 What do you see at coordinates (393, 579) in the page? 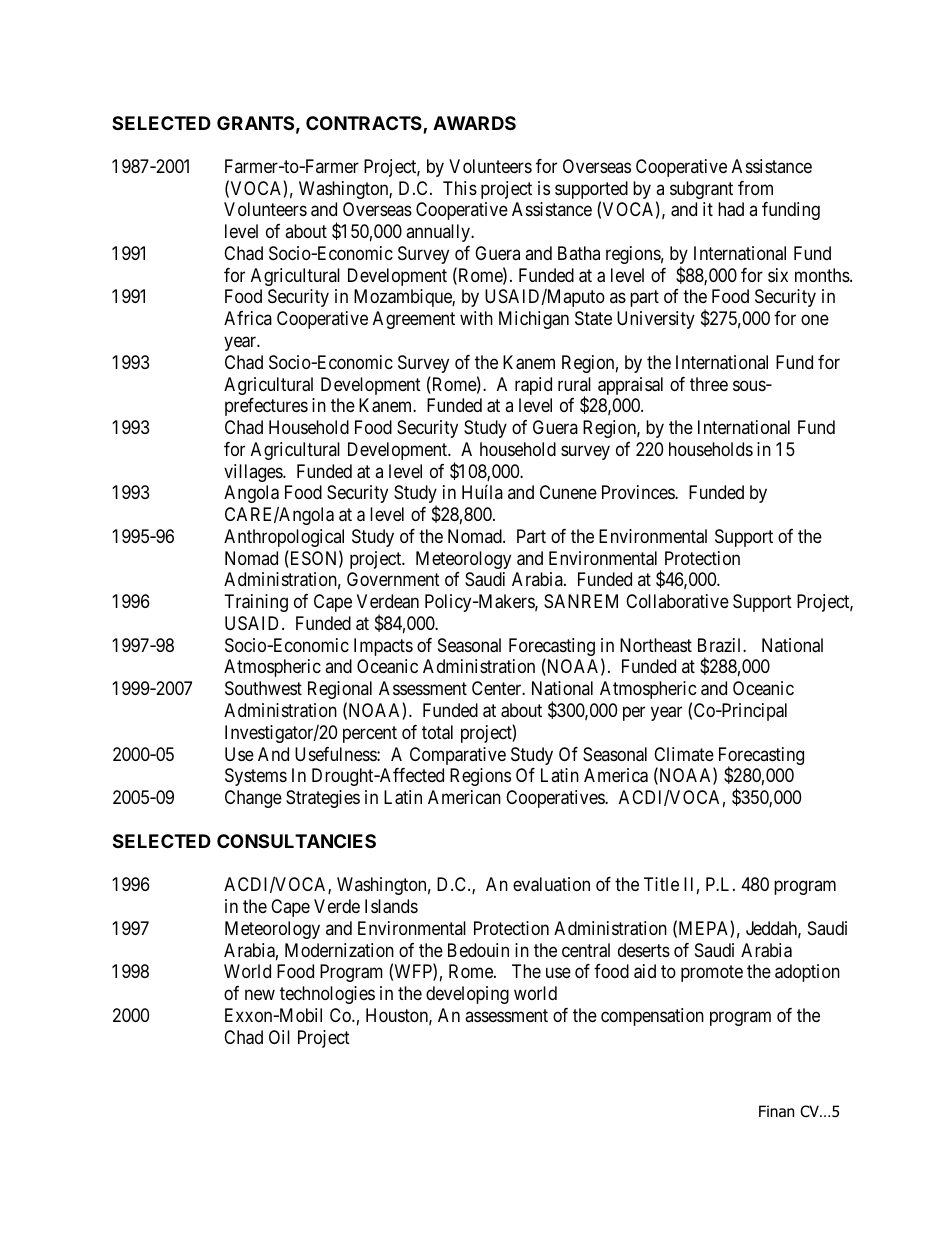
I see `Government` at bounding box center [393, 579].
